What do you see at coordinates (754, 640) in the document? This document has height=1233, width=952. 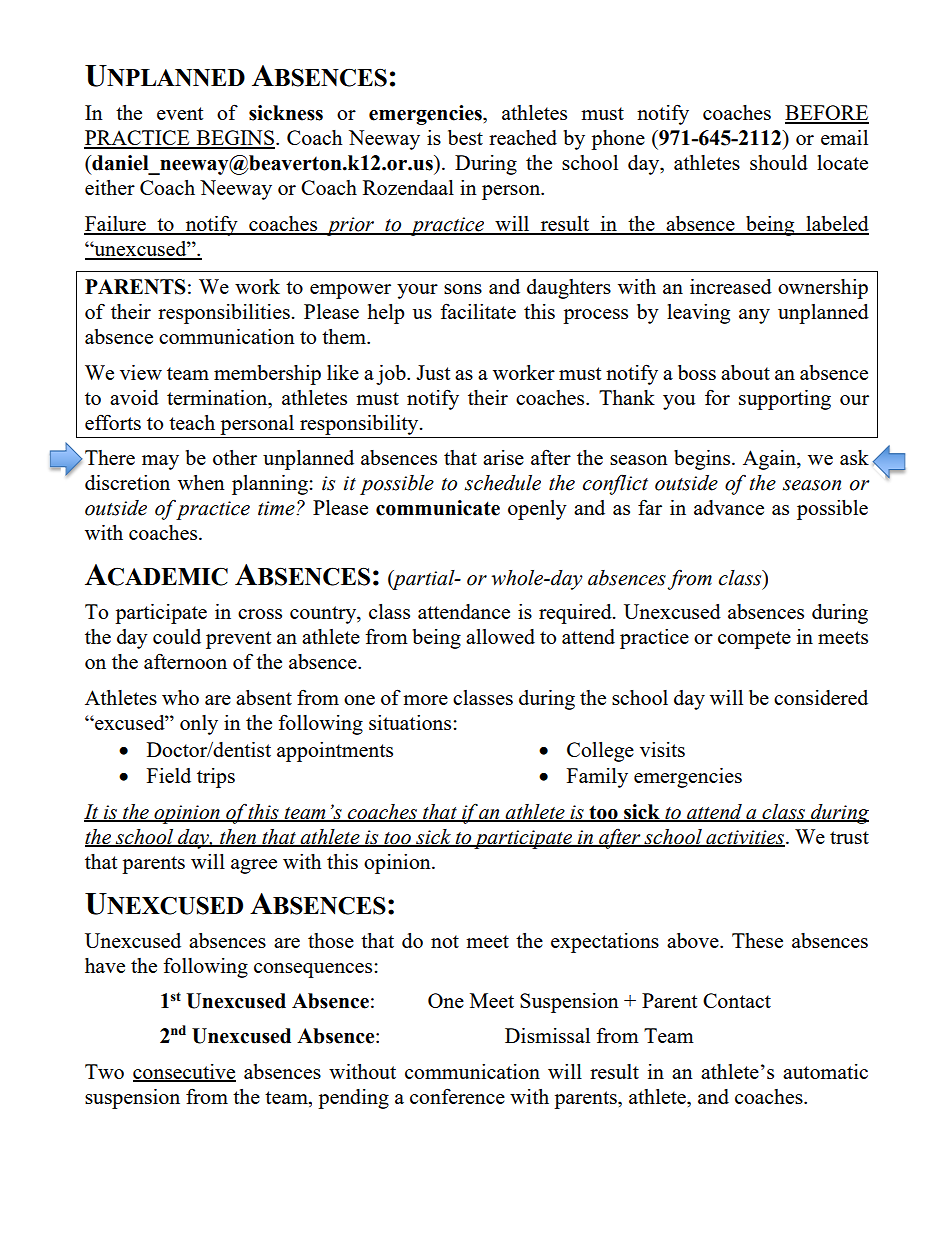 I see `compete` at bounding box center [754, 640].
